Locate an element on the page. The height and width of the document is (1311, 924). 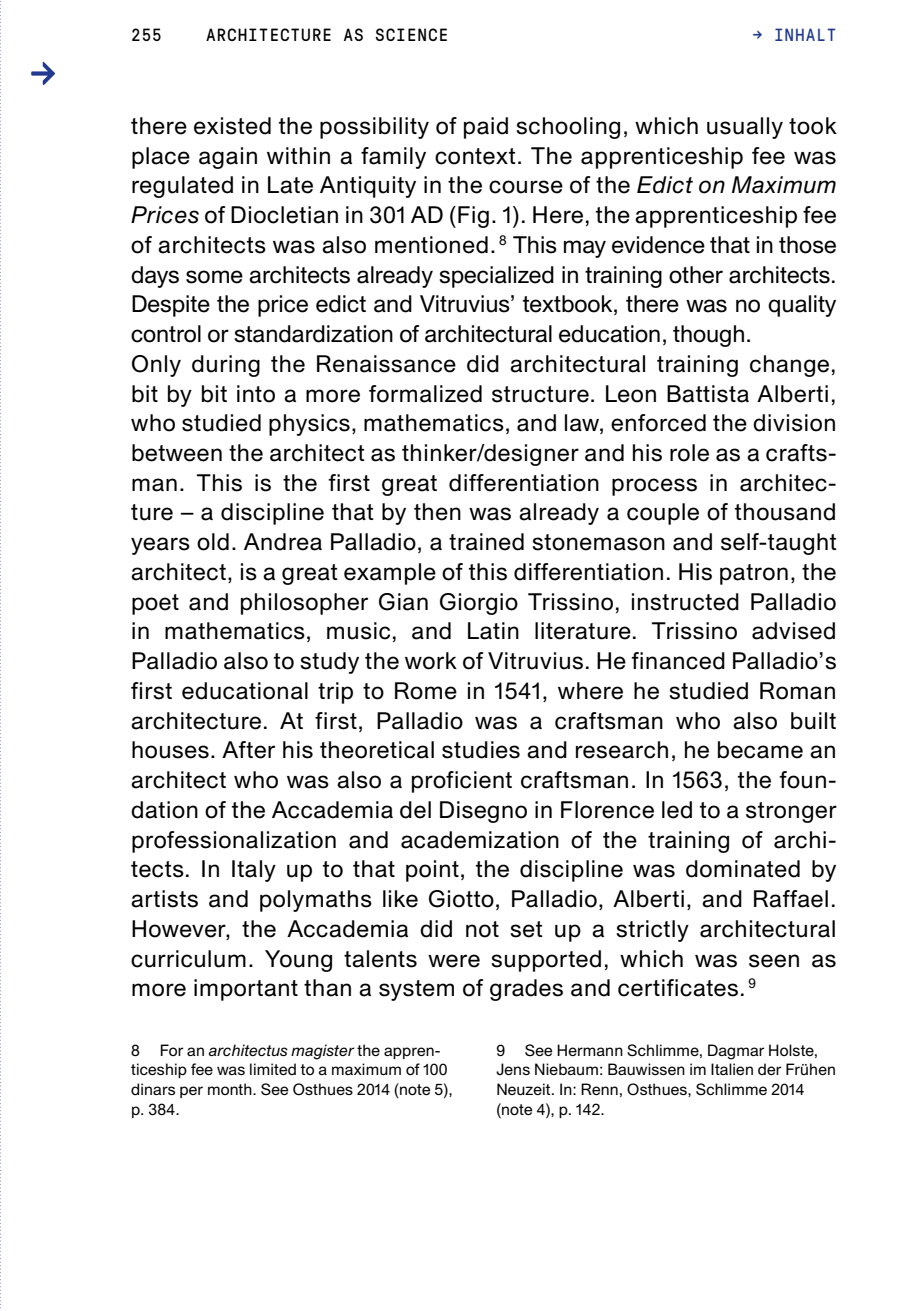
old is located at coordinates (213, 542).
